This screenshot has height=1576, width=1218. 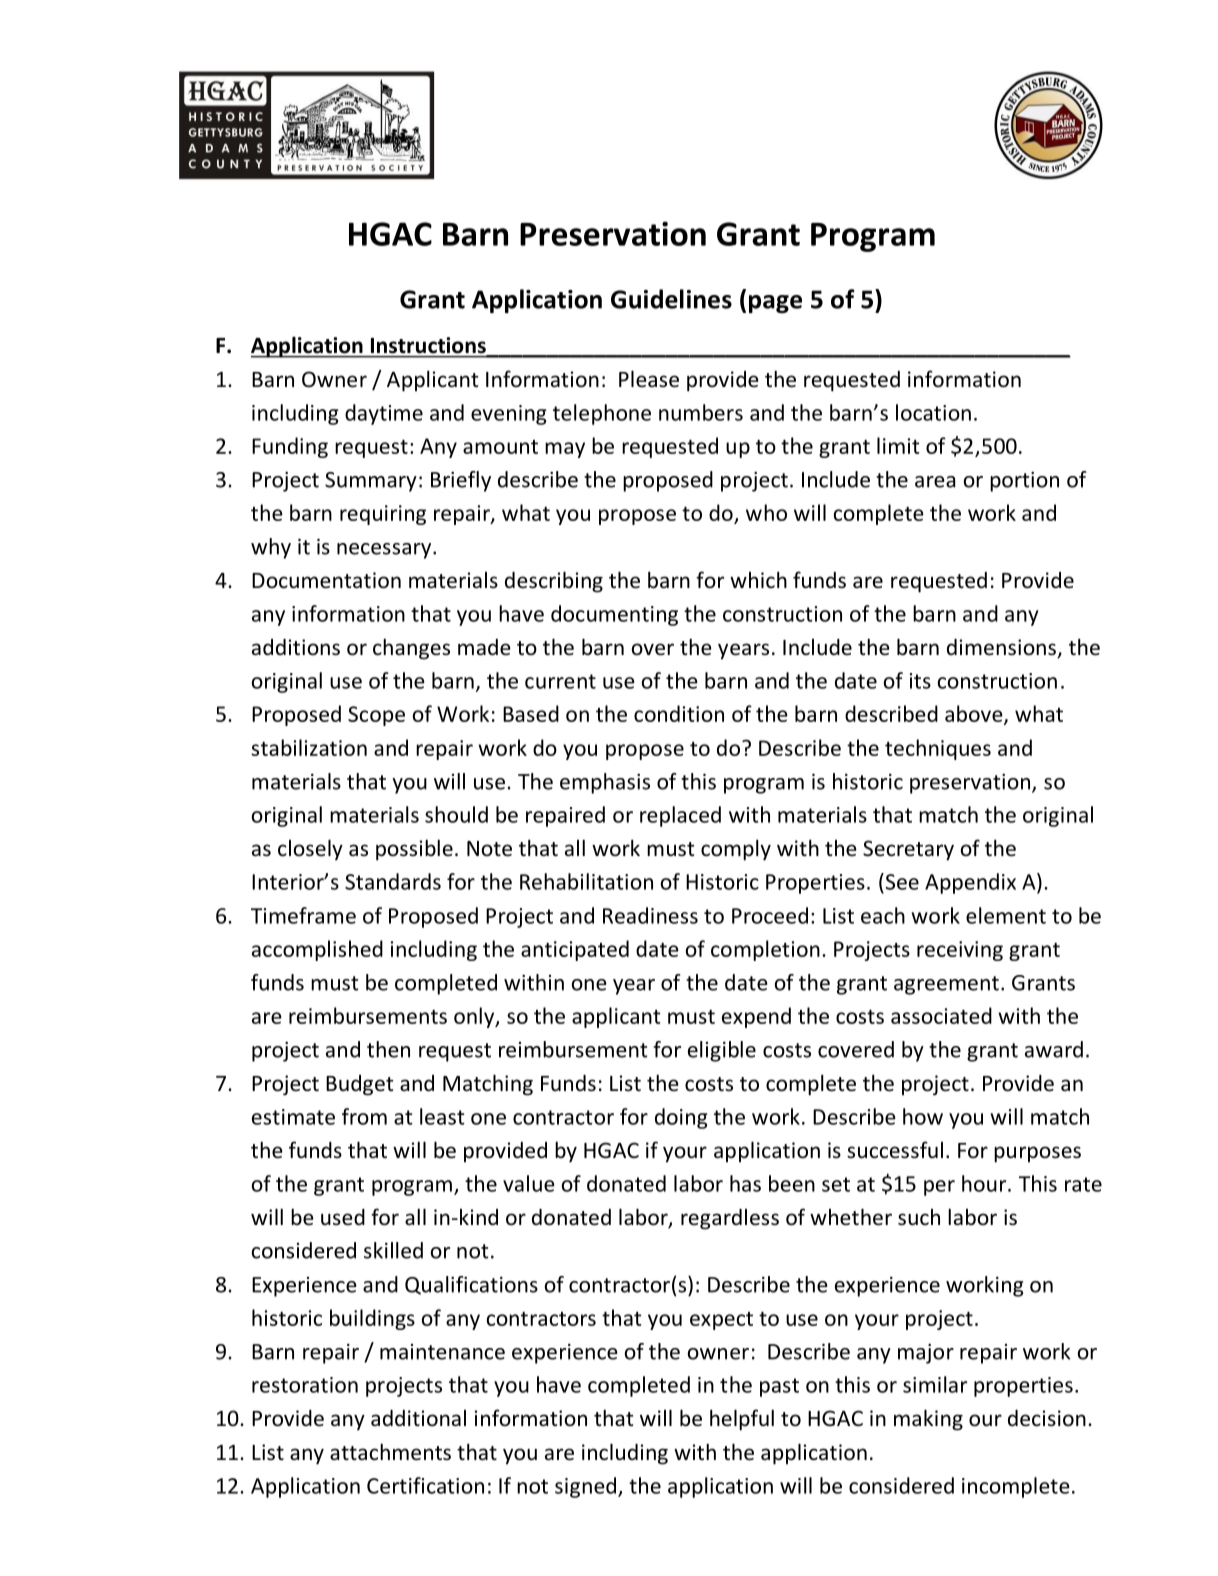 What do you see at coordinates (1024, 482) in the screenshot?
I see `portion` at bounding box center [1024, 482].
